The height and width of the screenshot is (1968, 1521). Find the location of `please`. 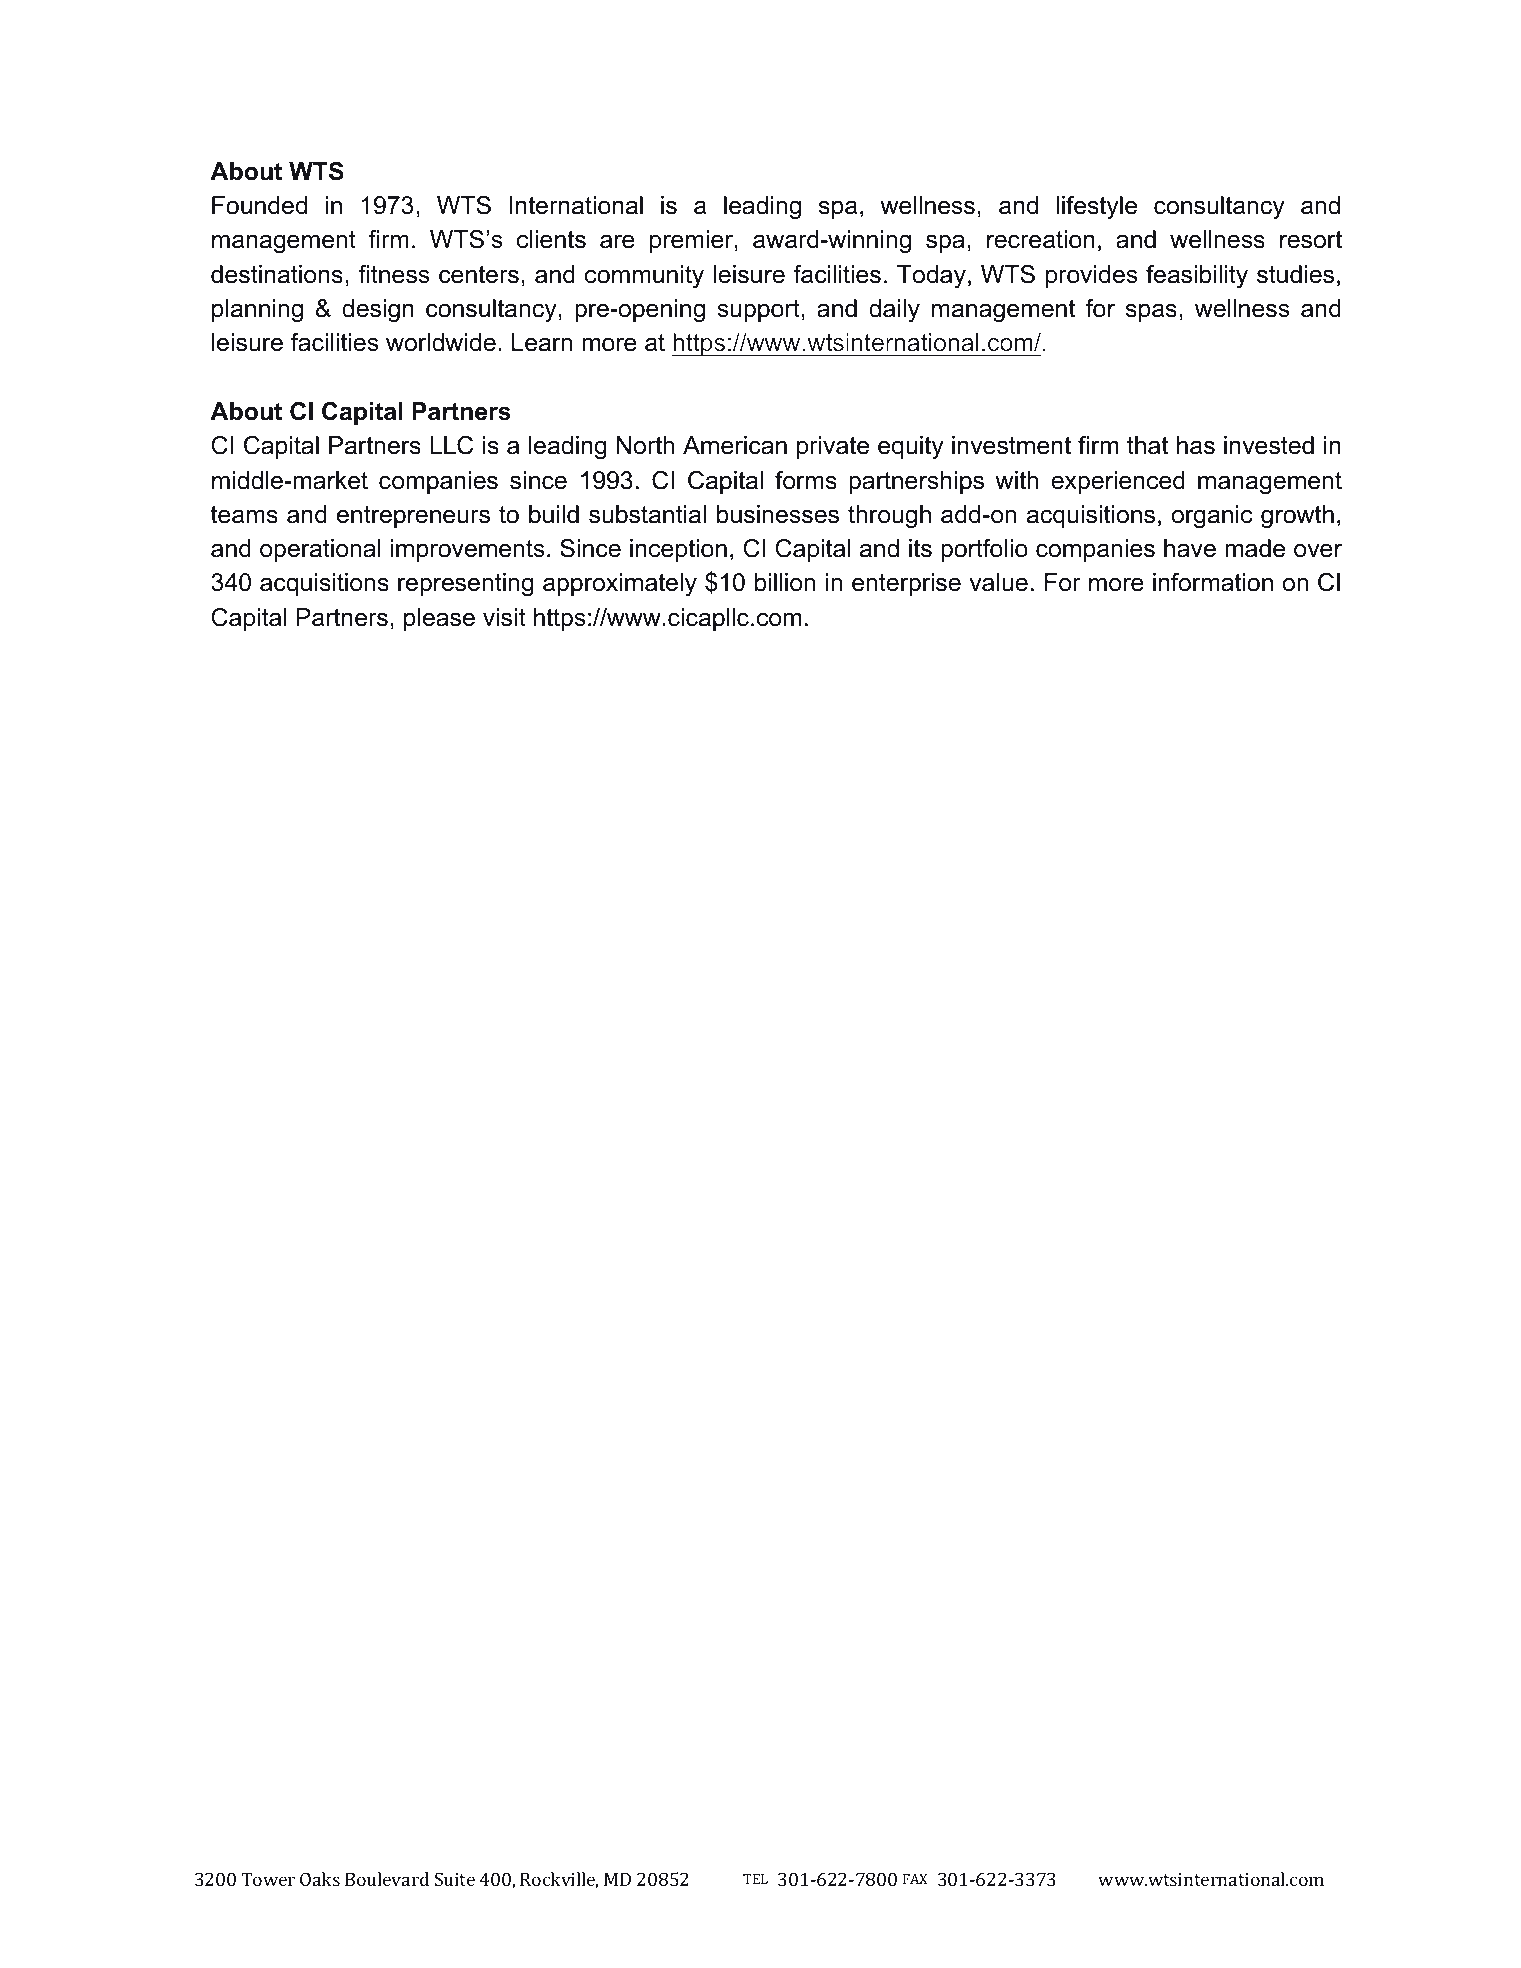

please is located at coordinates (439, 619).
